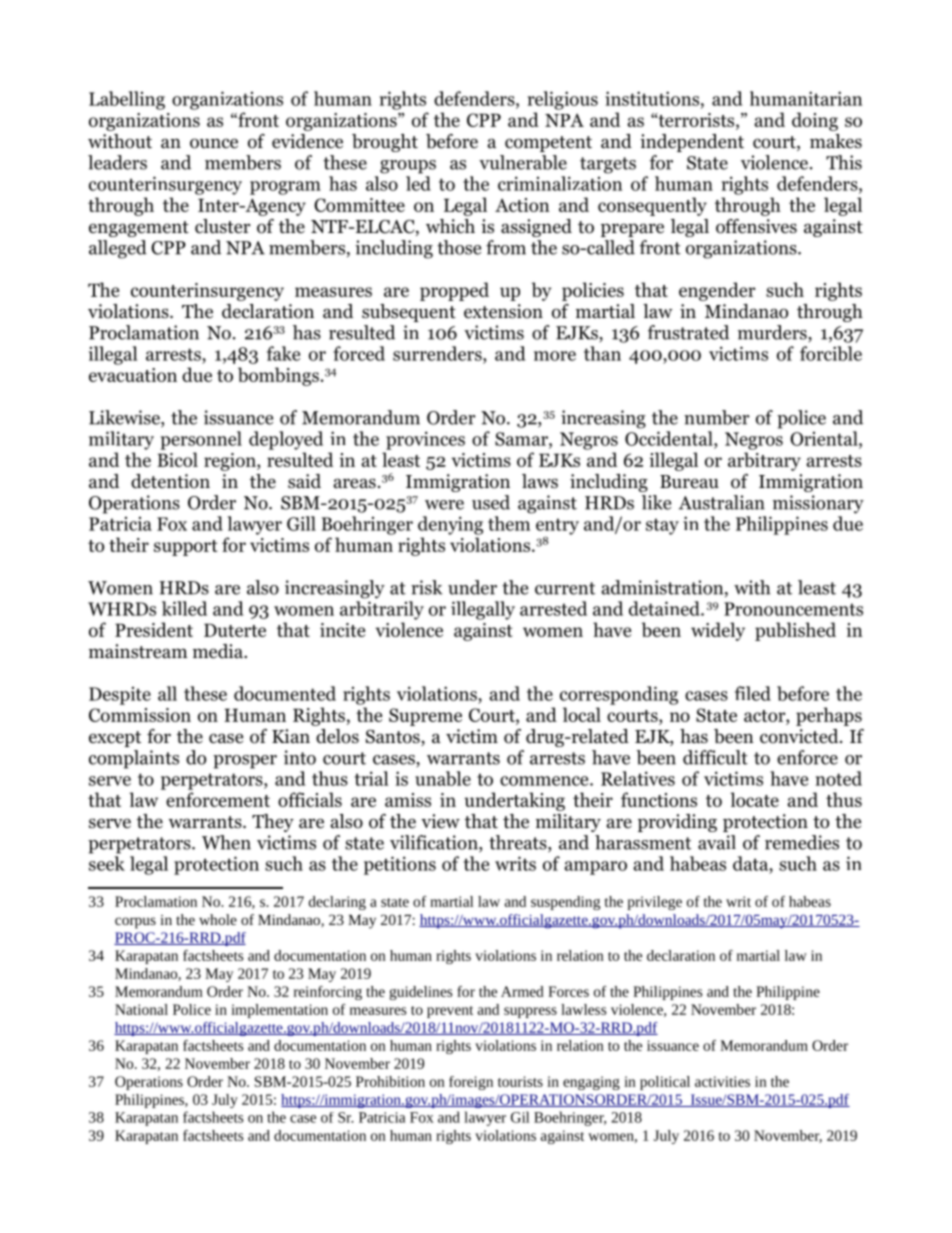  What do you see at coordinates (523, 162) in the image?
I see `vulnerable` at bounding box center [523, 162].
